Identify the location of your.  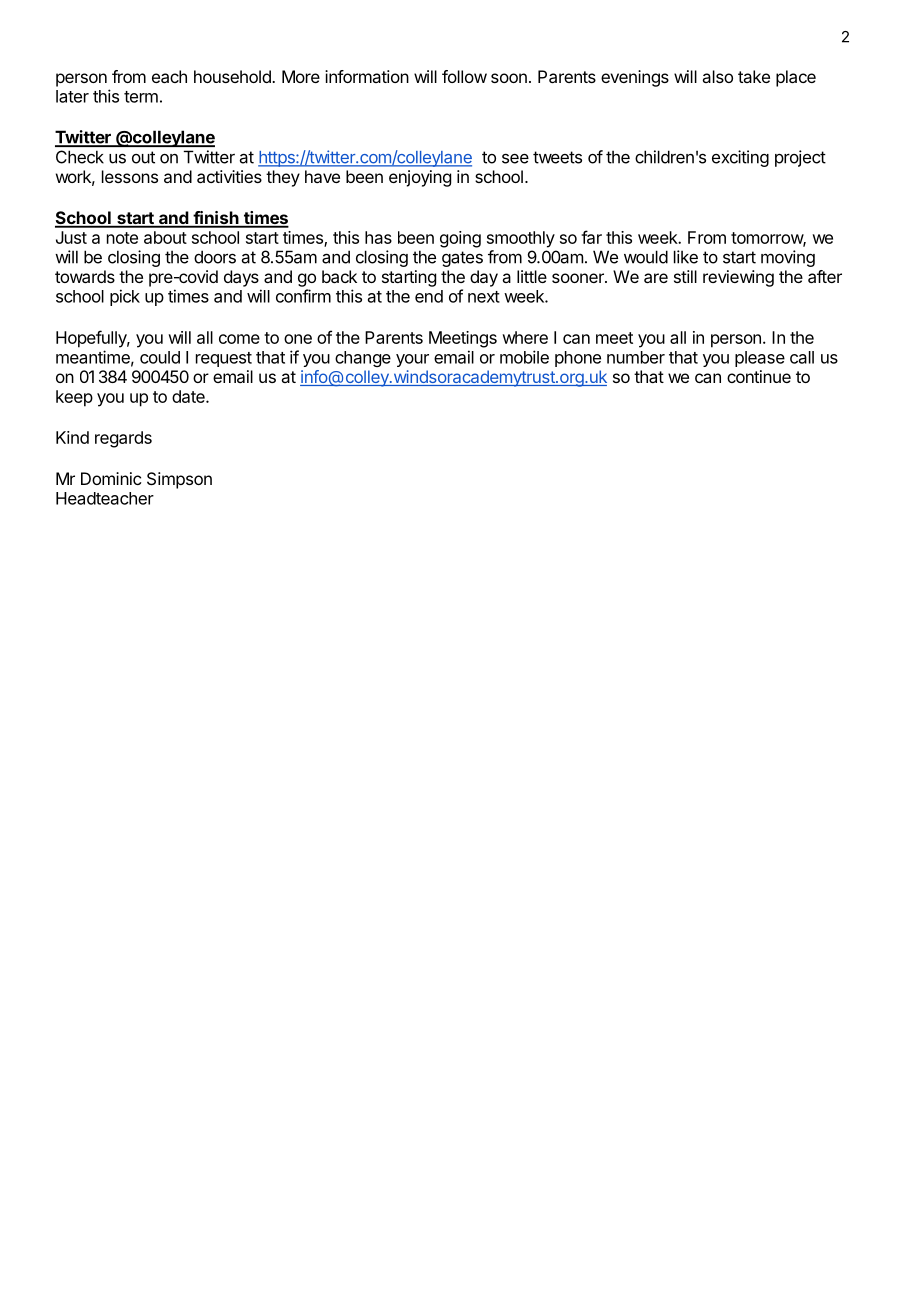
(412, 360).
